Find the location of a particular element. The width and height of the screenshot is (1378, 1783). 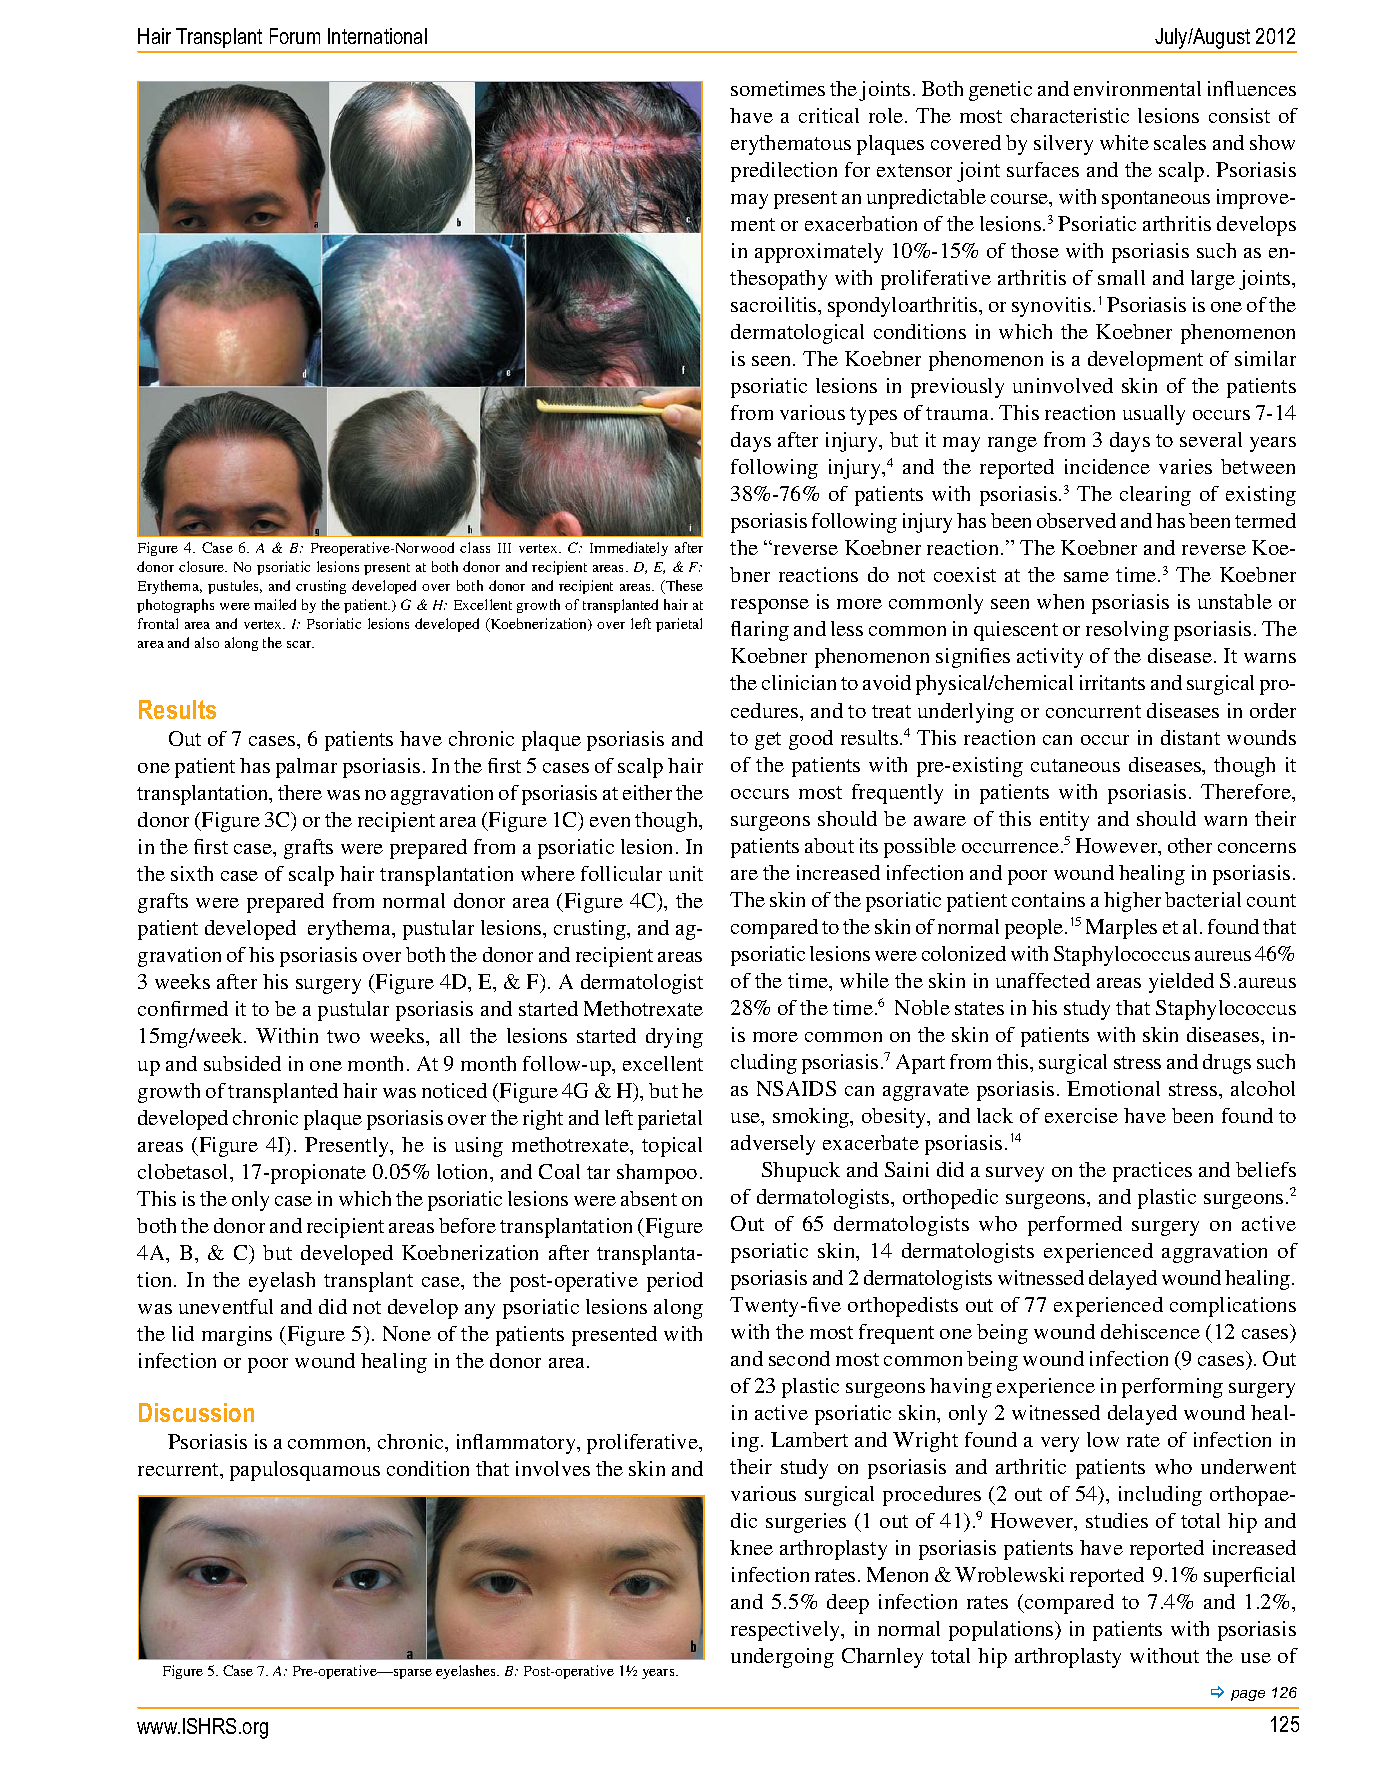

exercise is located at coordinates (1081, 1115).
